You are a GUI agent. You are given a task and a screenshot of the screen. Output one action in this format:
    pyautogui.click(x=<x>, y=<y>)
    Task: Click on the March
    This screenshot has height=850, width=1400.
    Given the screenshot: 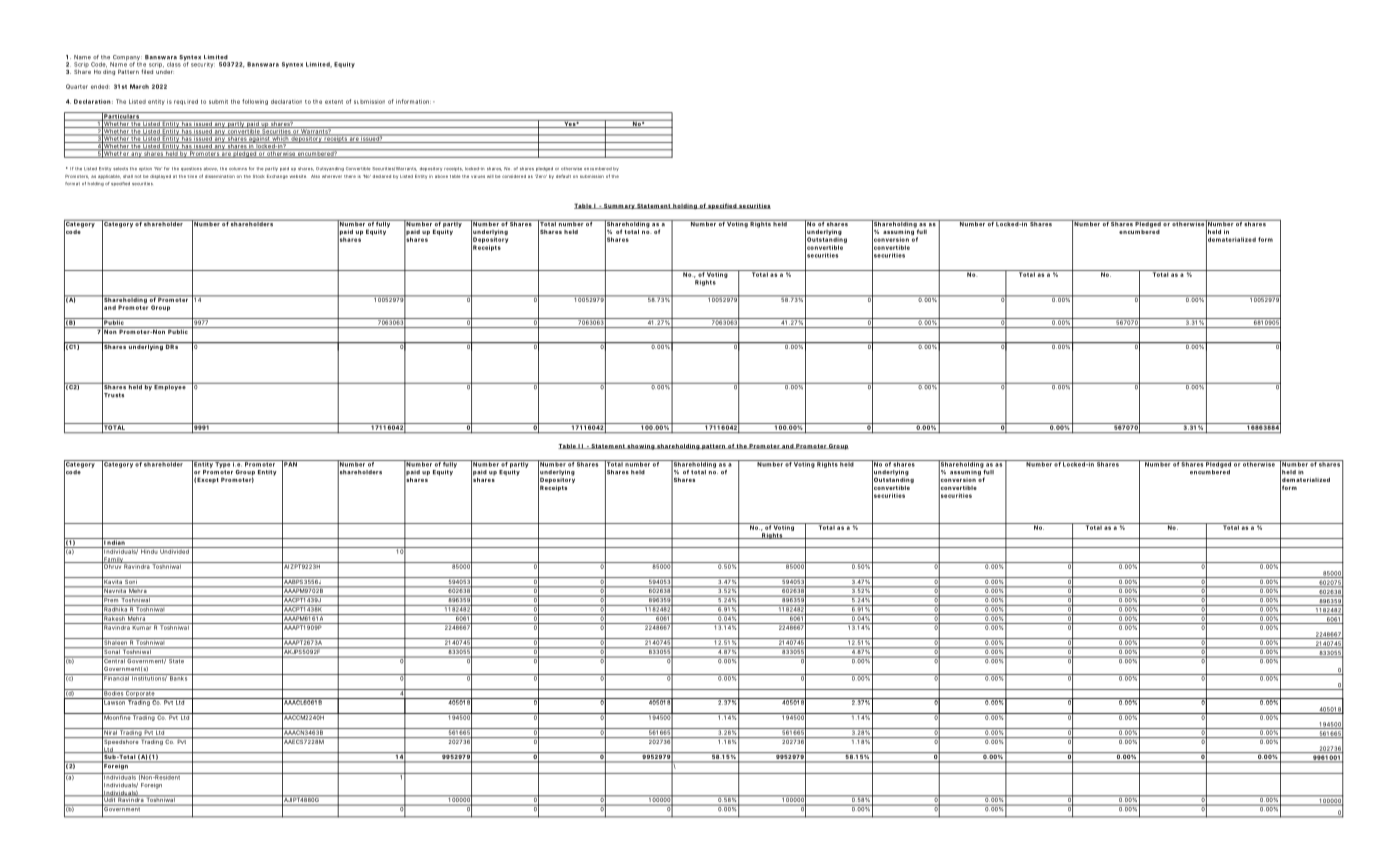 What is the action you would take?
    pyautogui.click(x=139, y=86)
